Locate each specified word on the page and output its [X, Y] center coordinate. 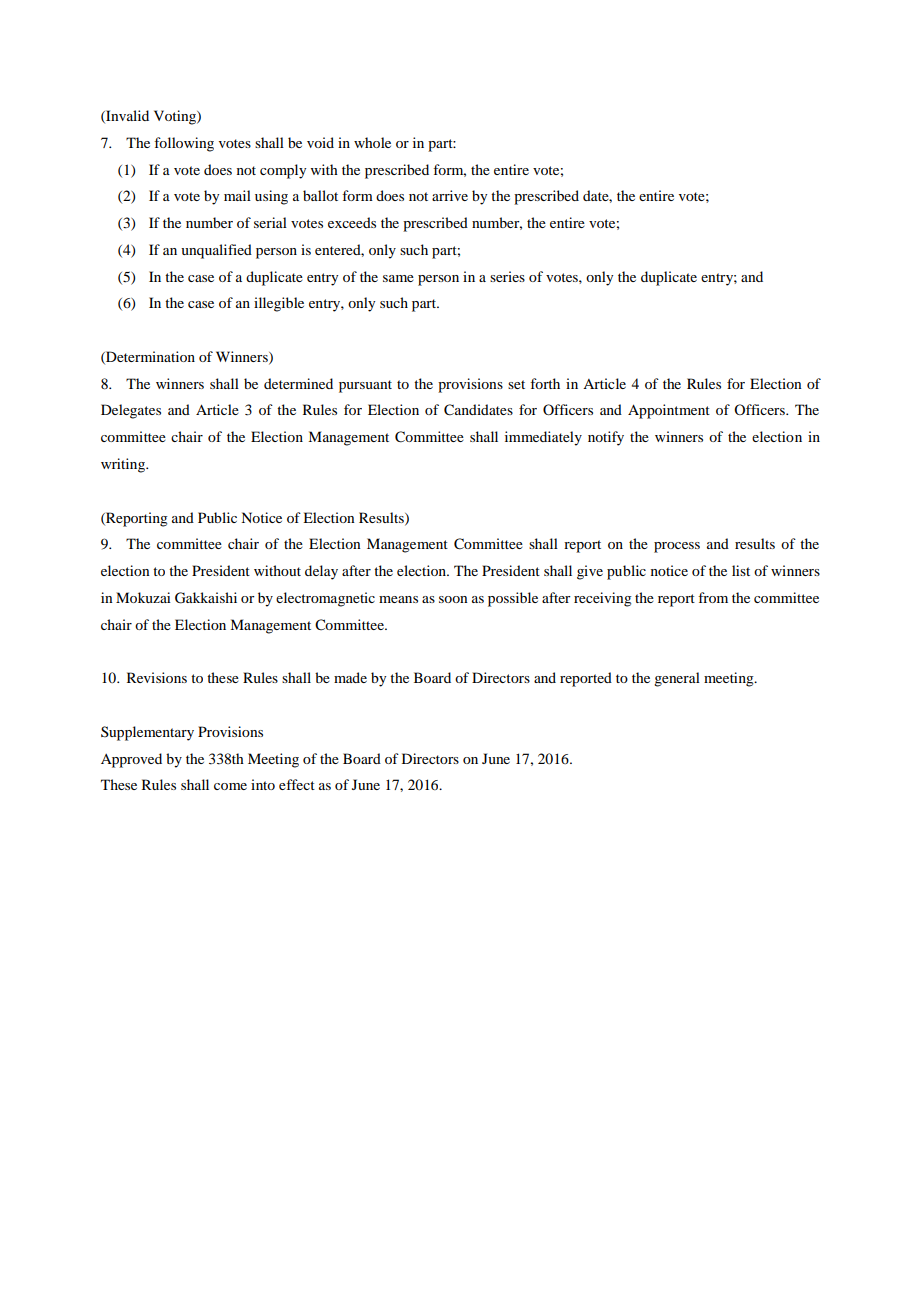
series [507, 276]
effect [297, 784]
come [230, 786]
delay [321, 572]
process [677, 547]
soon [453, 599]
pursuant [365, 386]
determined [298, 383]
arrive [450, 195]
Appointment [669, 411]
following [184, 144]
